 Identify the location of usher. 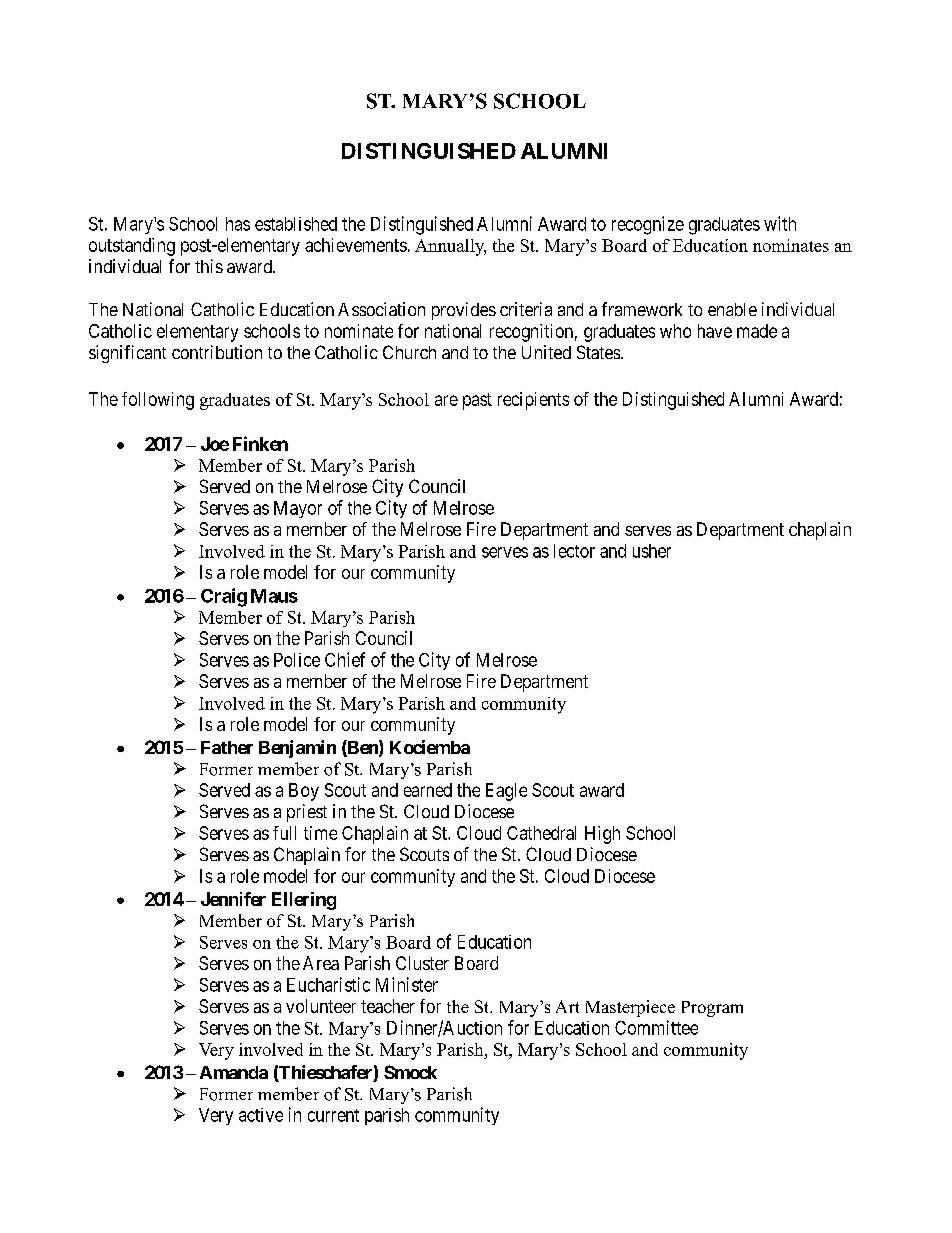
(652, 551).
